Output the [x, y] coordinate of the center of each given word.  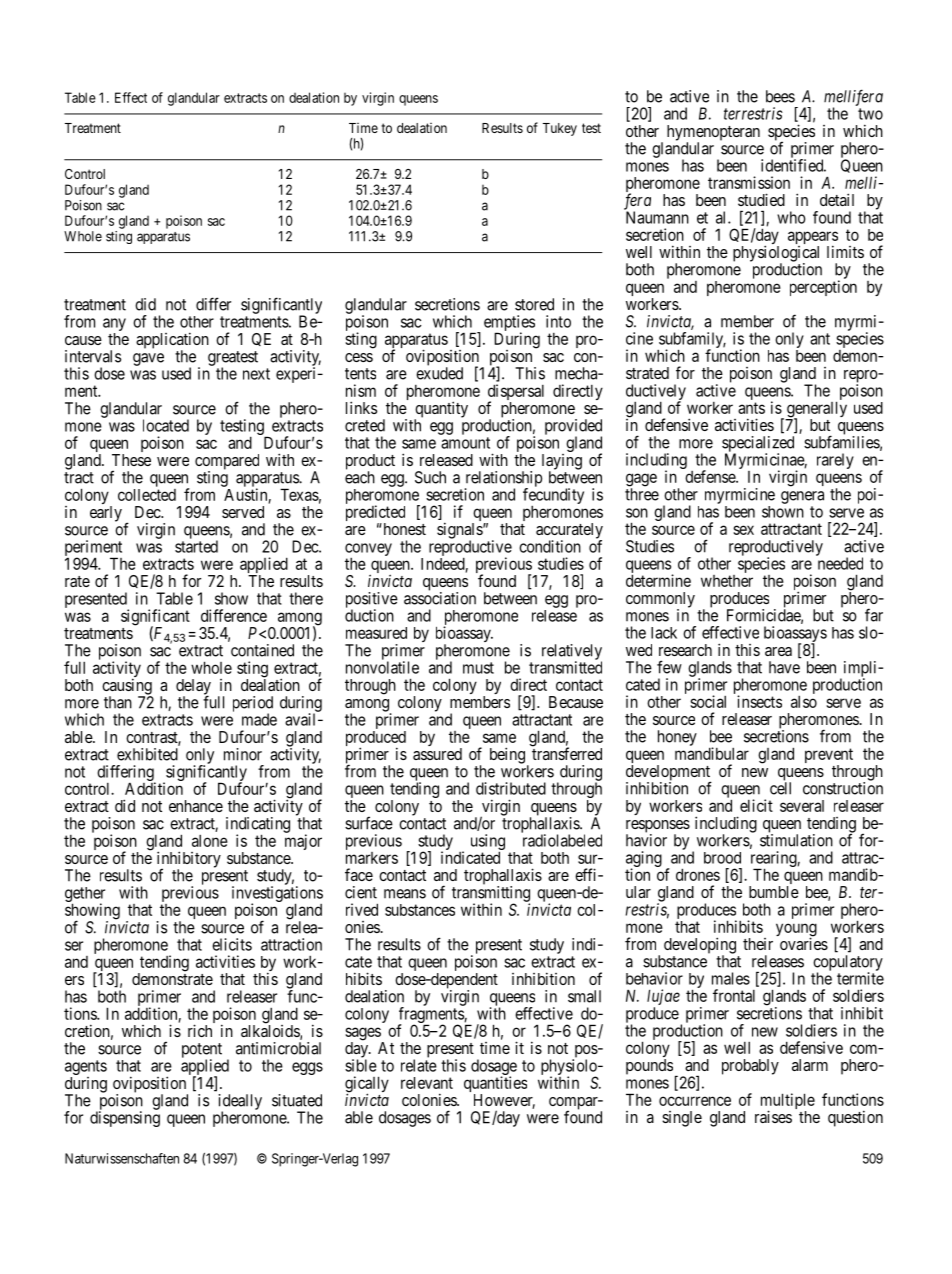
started [196, 546]
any [114, 326]
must [478, 668]
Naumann [657, 217]
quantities [495, 1085]
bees [780, 96]
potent [202, 1051]
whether [727, 581]
